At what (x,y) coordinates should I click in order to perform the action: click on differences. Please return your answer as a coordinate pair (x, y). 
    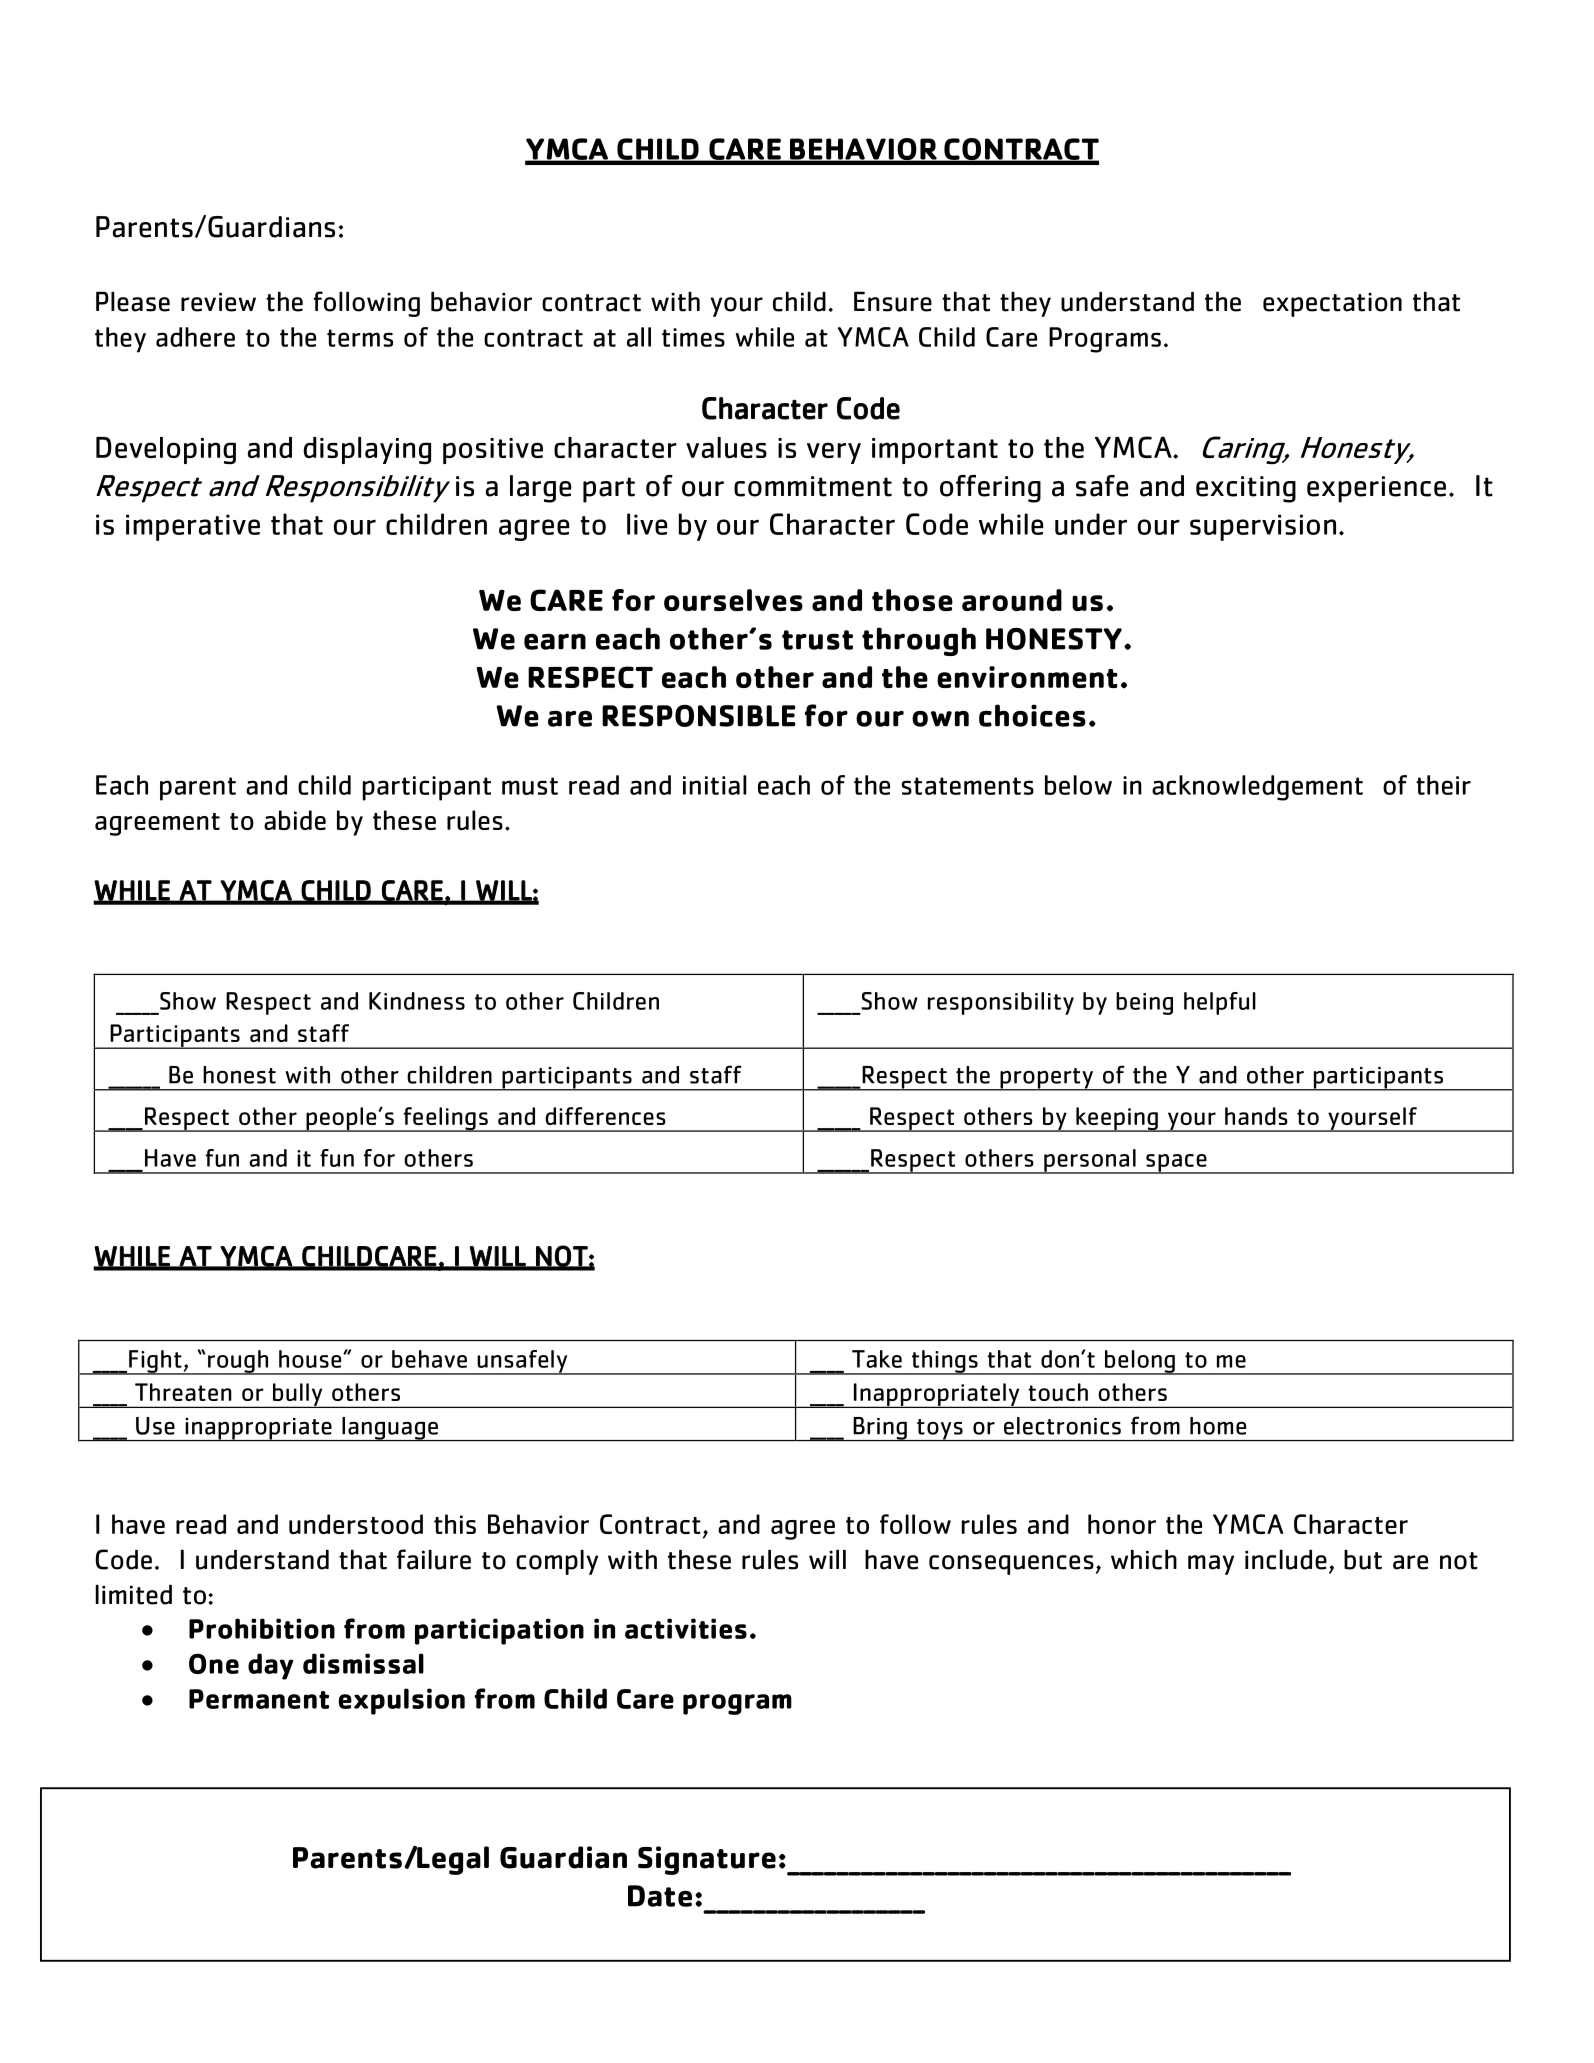
    Looking at the image, I should click on (605, 1116).
